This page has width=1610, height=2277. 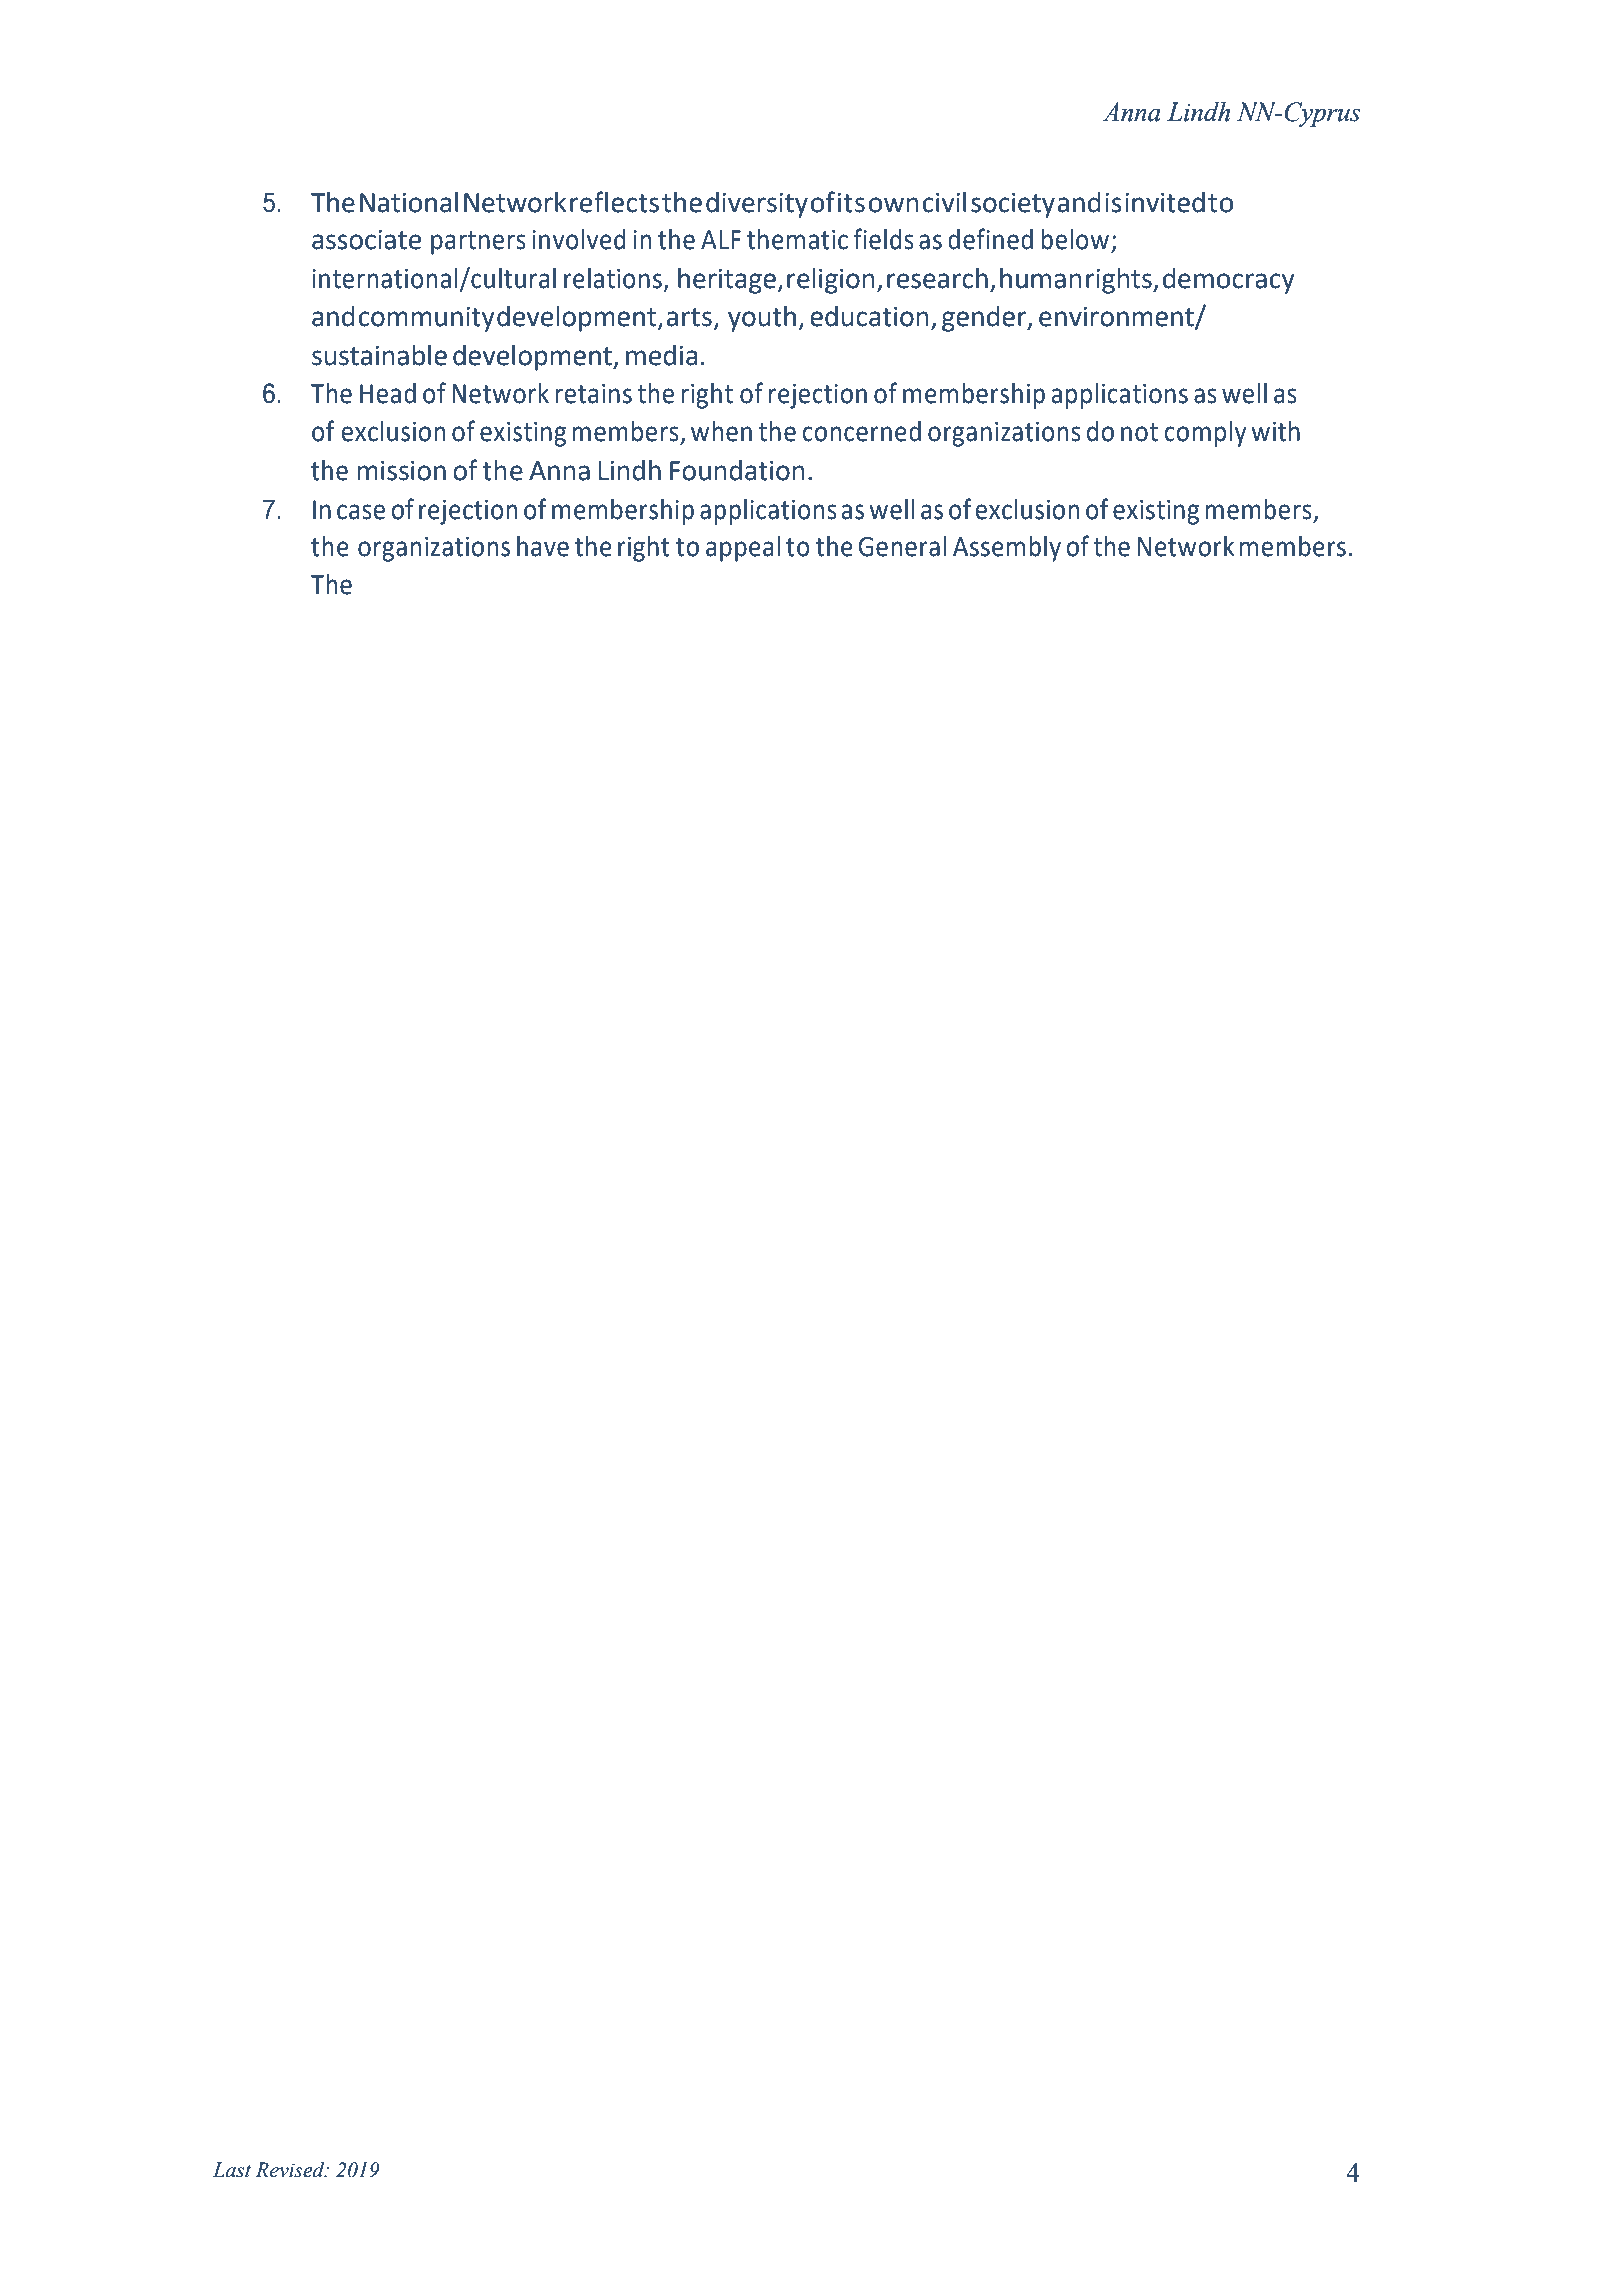 What do you see at coordinates (762, 319) in the page?
I see `youth` at bounding box center [762, 319].
